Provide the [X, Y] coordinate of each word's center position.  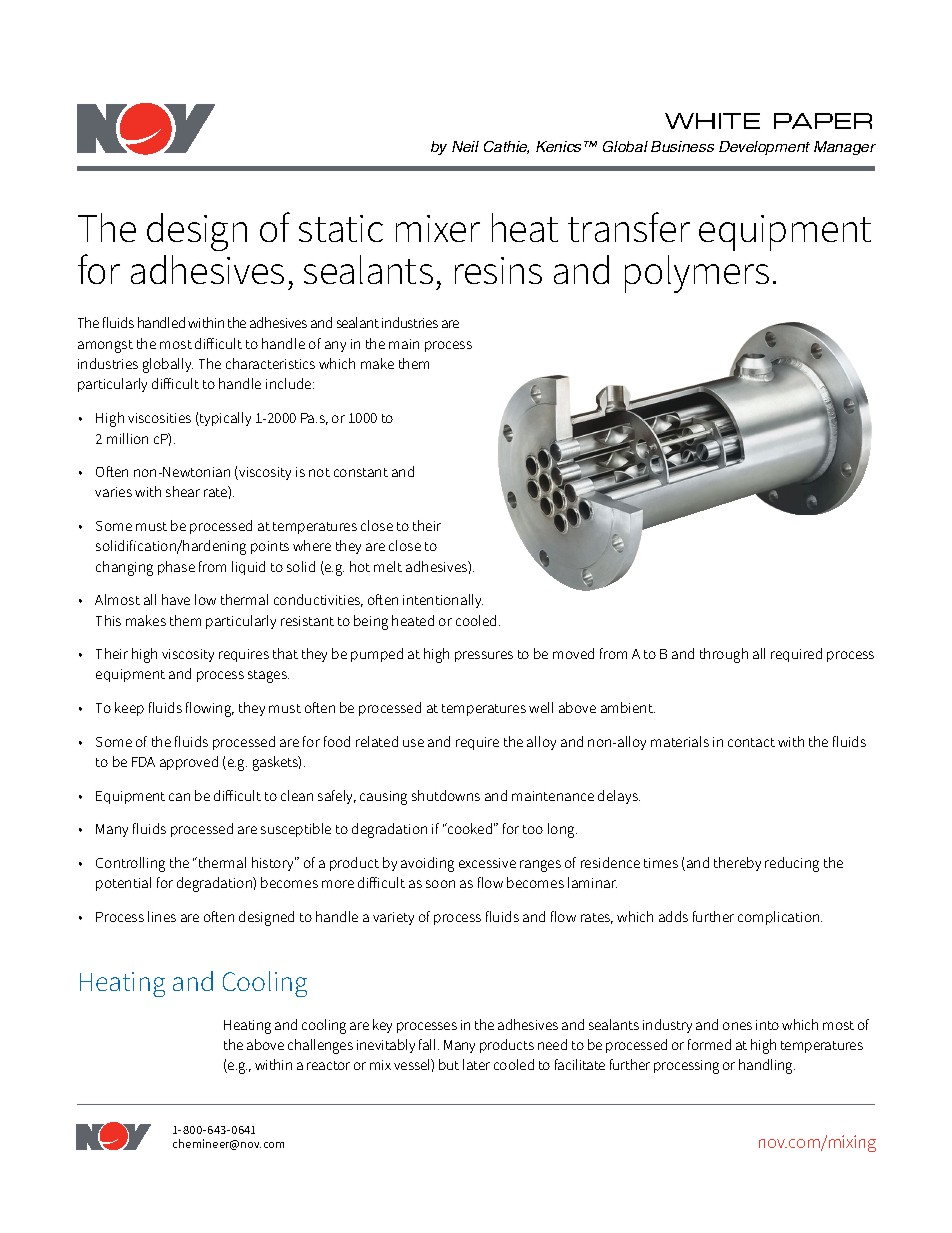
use [413, 743]
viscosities [159, 418]
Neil [465, 146]
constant [361, 472]
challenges [320, 1046]
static [341, 228]
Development [764, 148]
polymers [697, 274]
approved [189, 763]
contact [751, 742]
